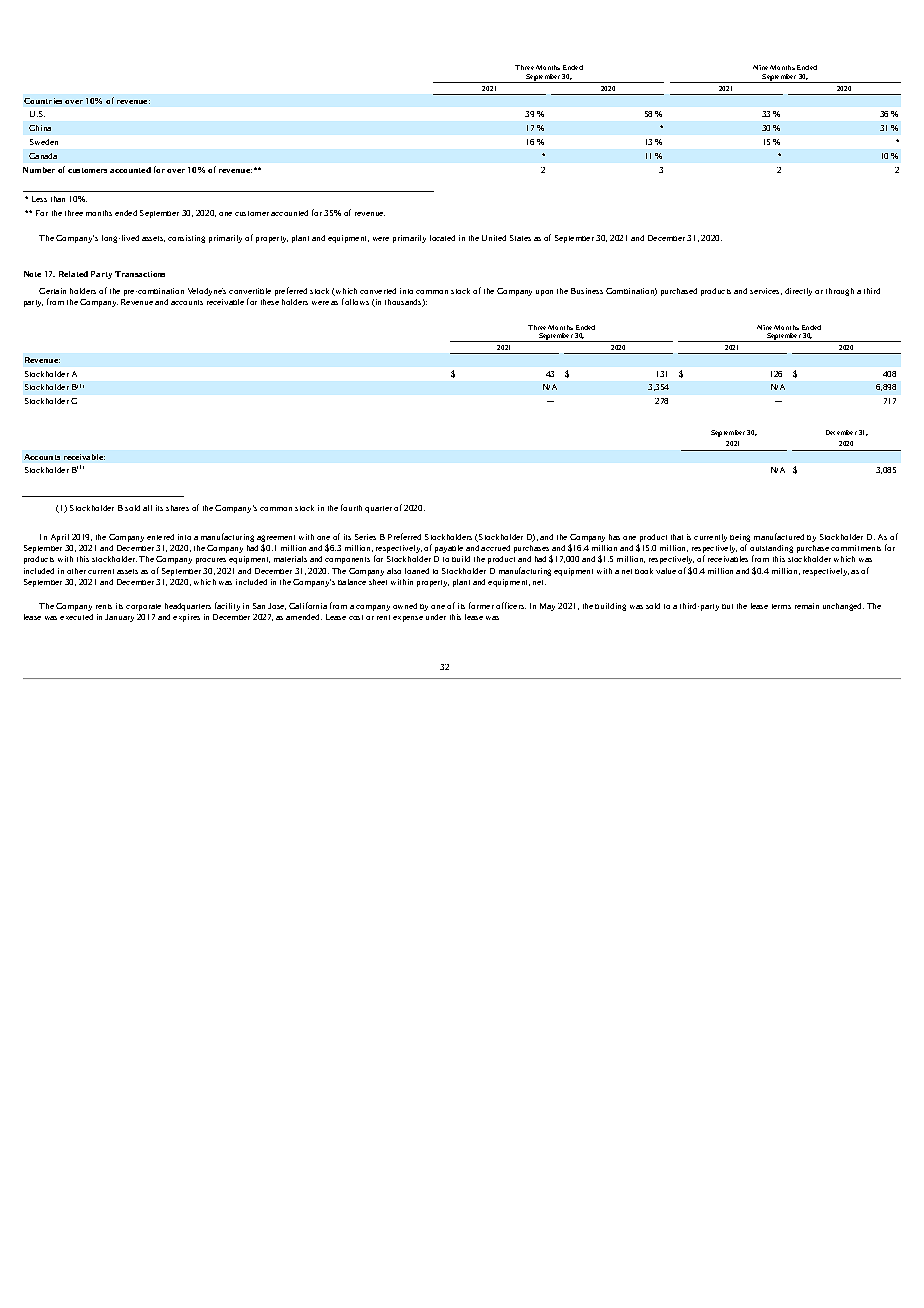 This screenshot has width=924, height=1308. Describe the element at coordinates (494, 238) in the screenshot. I see `United` at that location.
